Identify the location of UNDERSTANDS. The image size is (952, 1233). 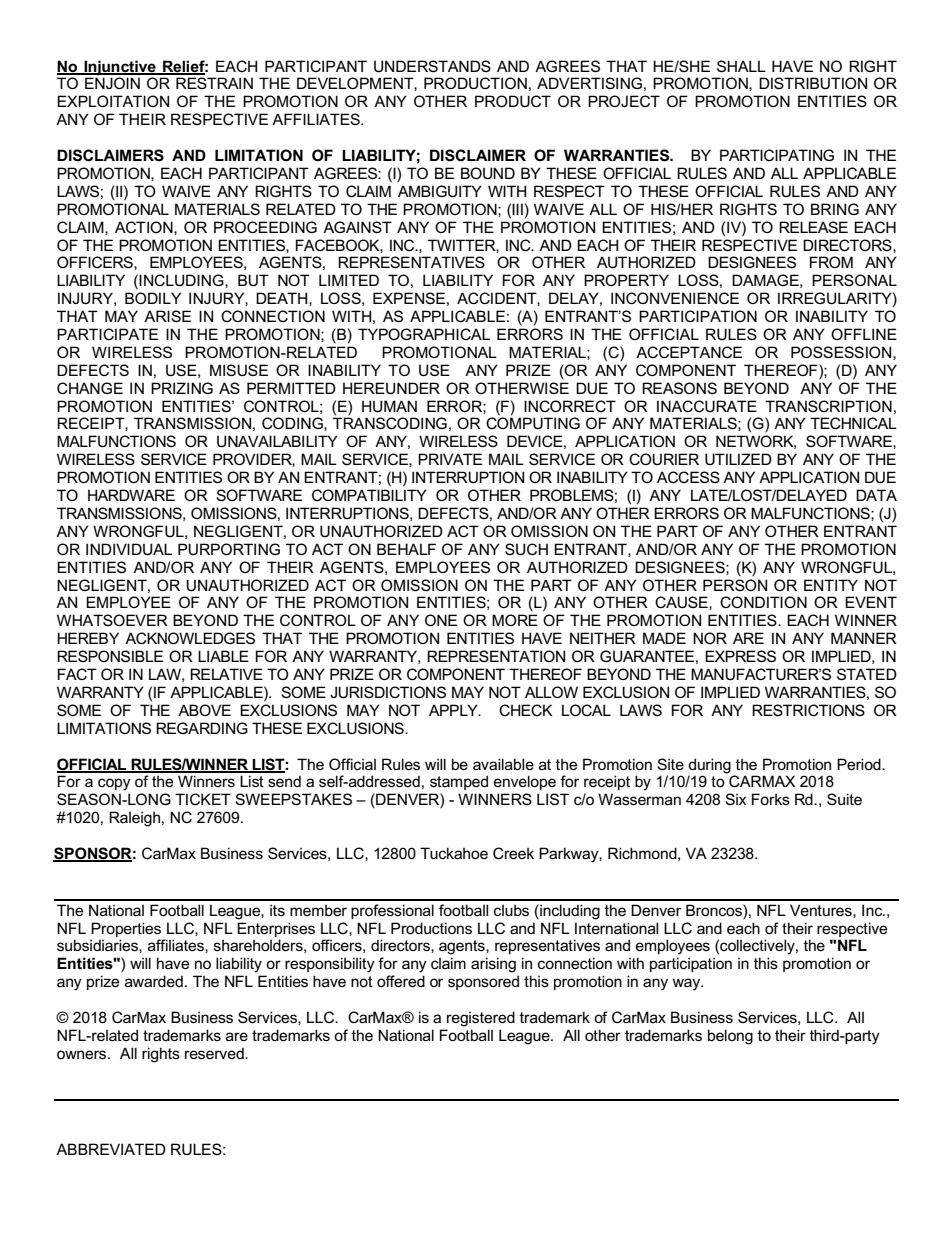
(432, 66).
